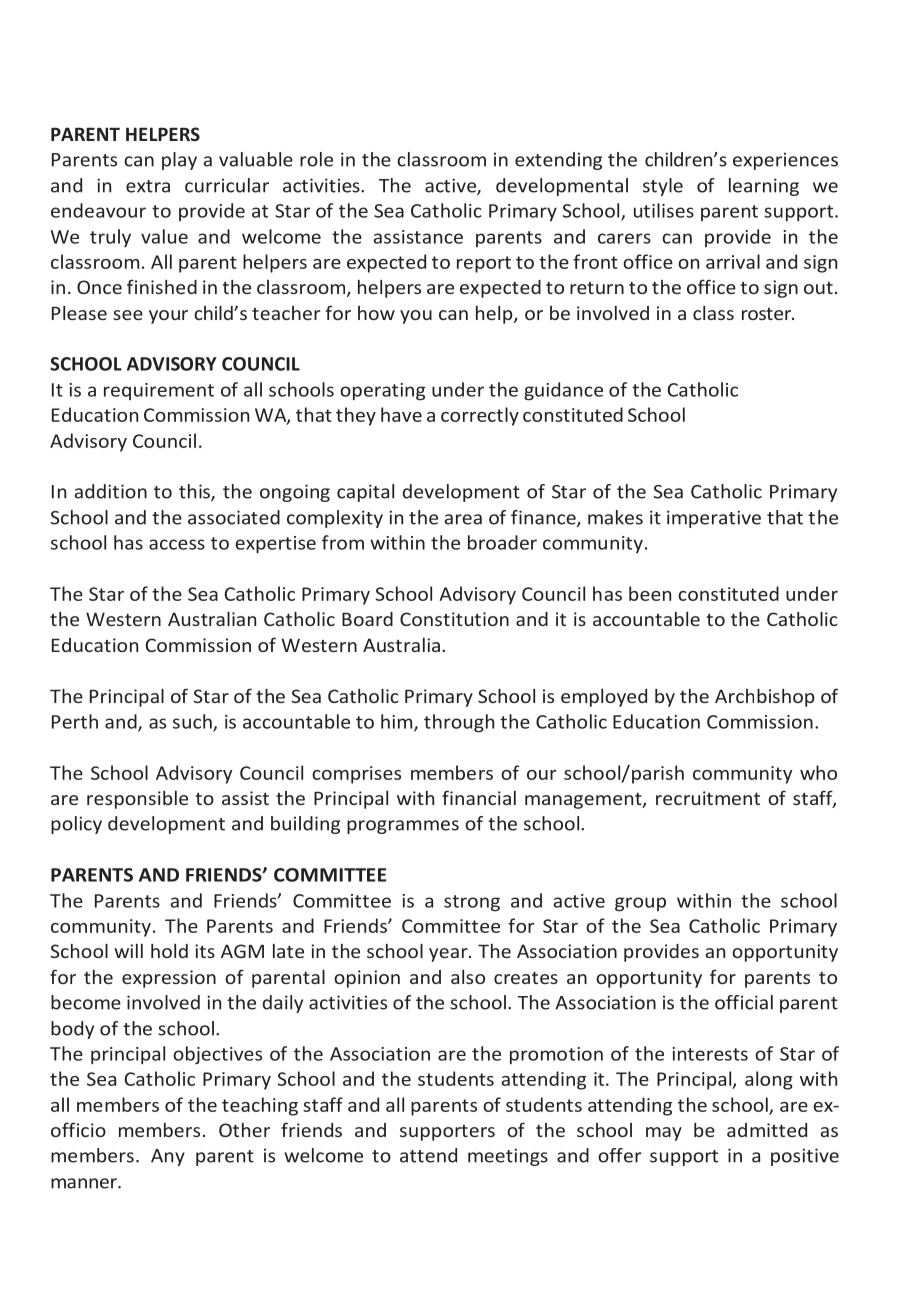 Image resolution: width=924 pixels, height=1311 pixels. Describe the element at coordinates (767, 314) in the screenshot. I see `roster` at that location.
